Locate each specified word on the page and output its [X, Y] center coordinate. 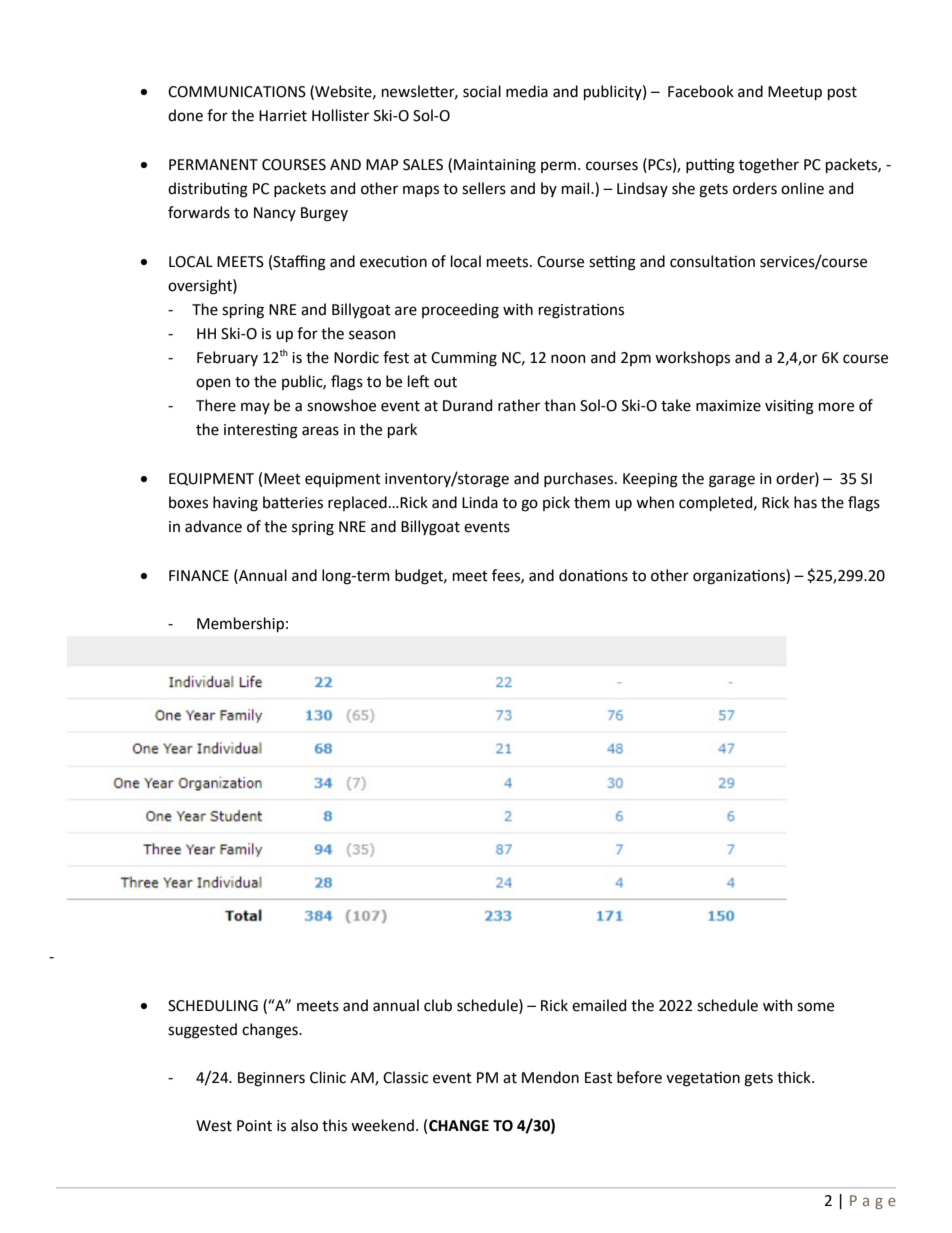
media [527, 91]
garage [732, 481]
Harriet [283, 116]
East [599, 1078]
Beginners [271, 1079]
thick [795, 1077]
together [769, 166]
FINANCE [199, 576]
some [815, 1007]
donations [593, 575]
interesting [261, 431]
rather [519, 405]
